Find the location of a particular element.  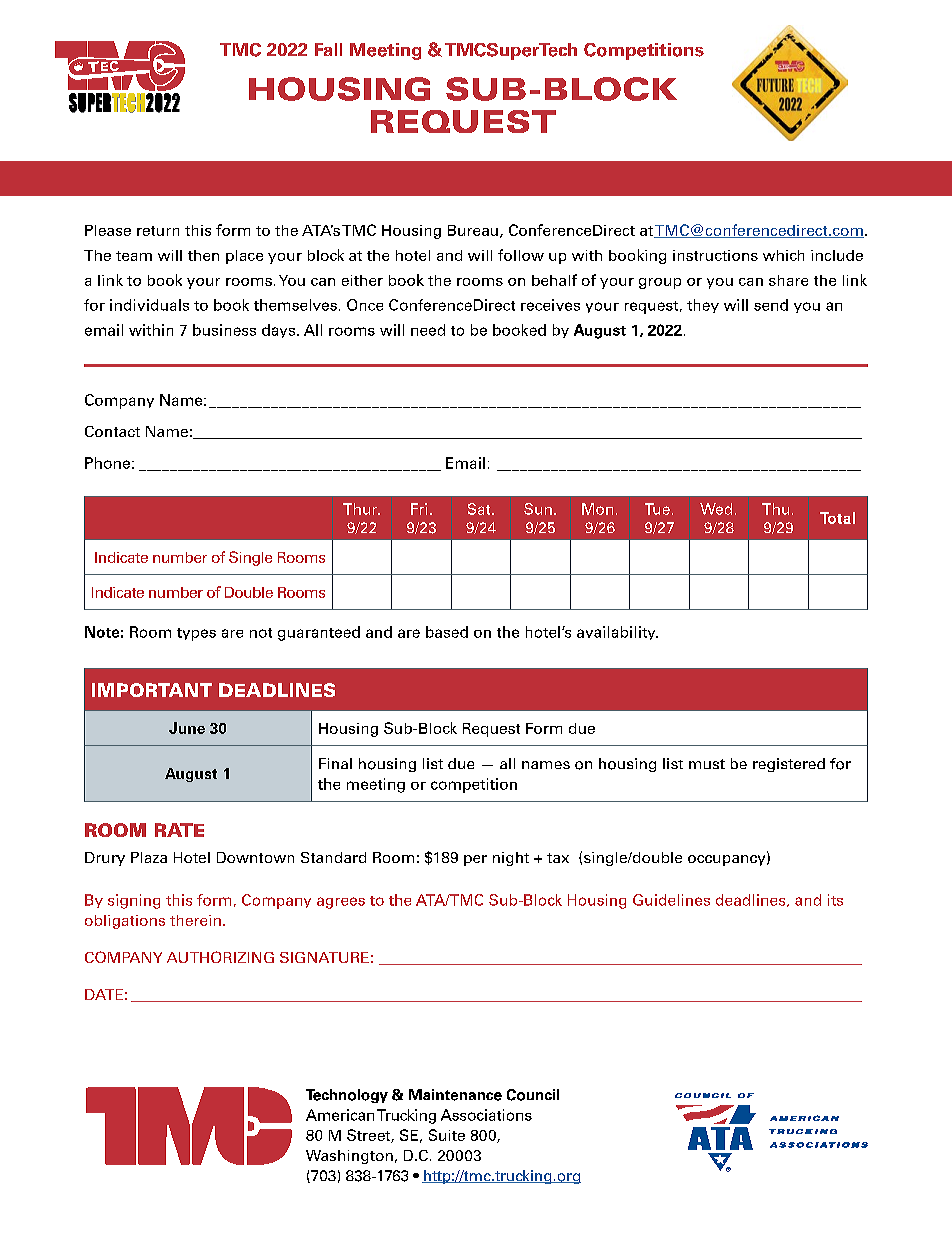

Associations is located at coordinates (486, 1115).
